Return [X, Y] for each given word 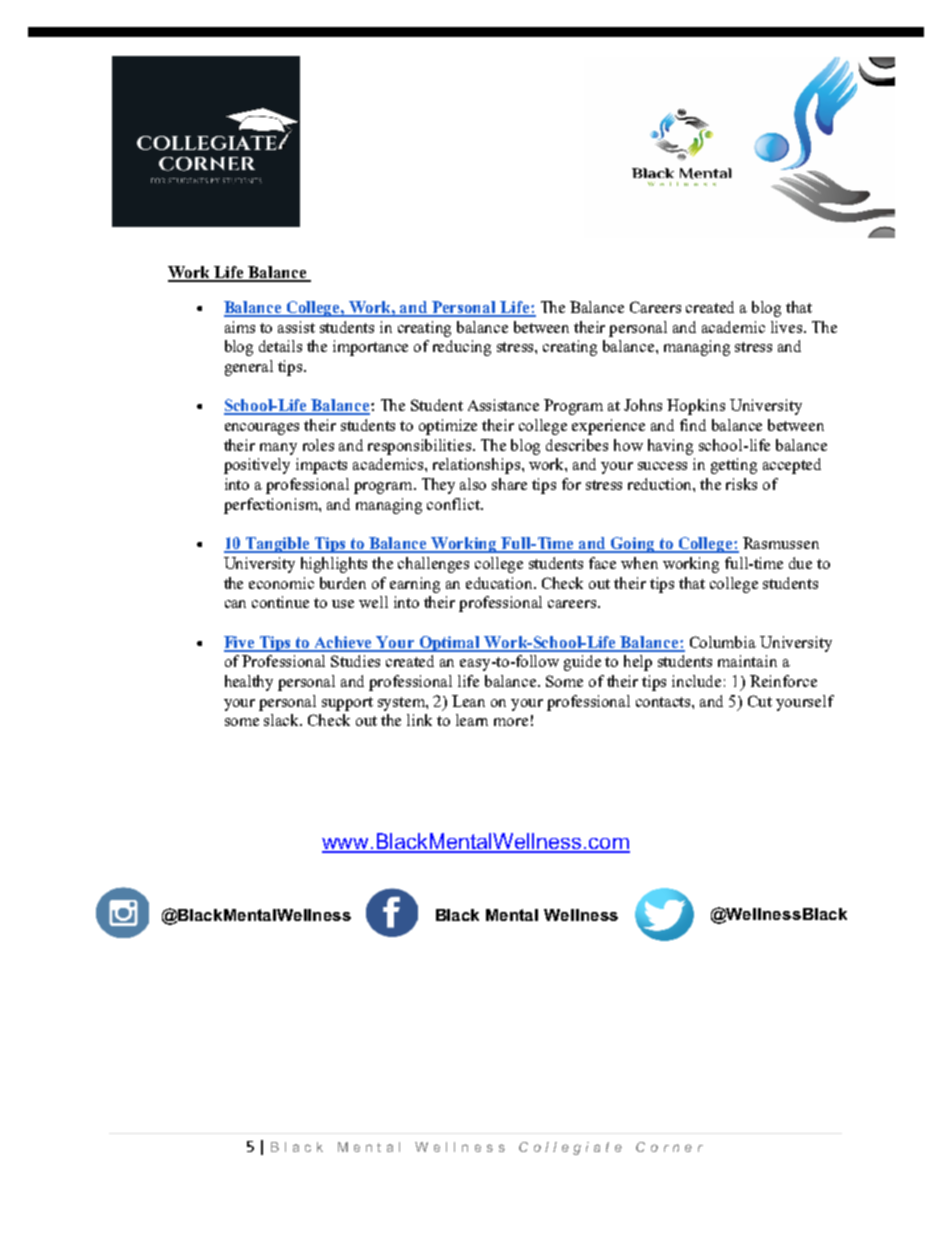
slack [283, 720]
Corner [669, 1147]
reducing [462, 348]
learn [472, 720]
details [280, 346]
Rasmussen [781, 543]
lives [788, 327]
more [511, 722]
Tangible [278, 545]
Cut [760, 701]
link [419, 720]
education [500, 583]
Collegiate [570, 1148]
